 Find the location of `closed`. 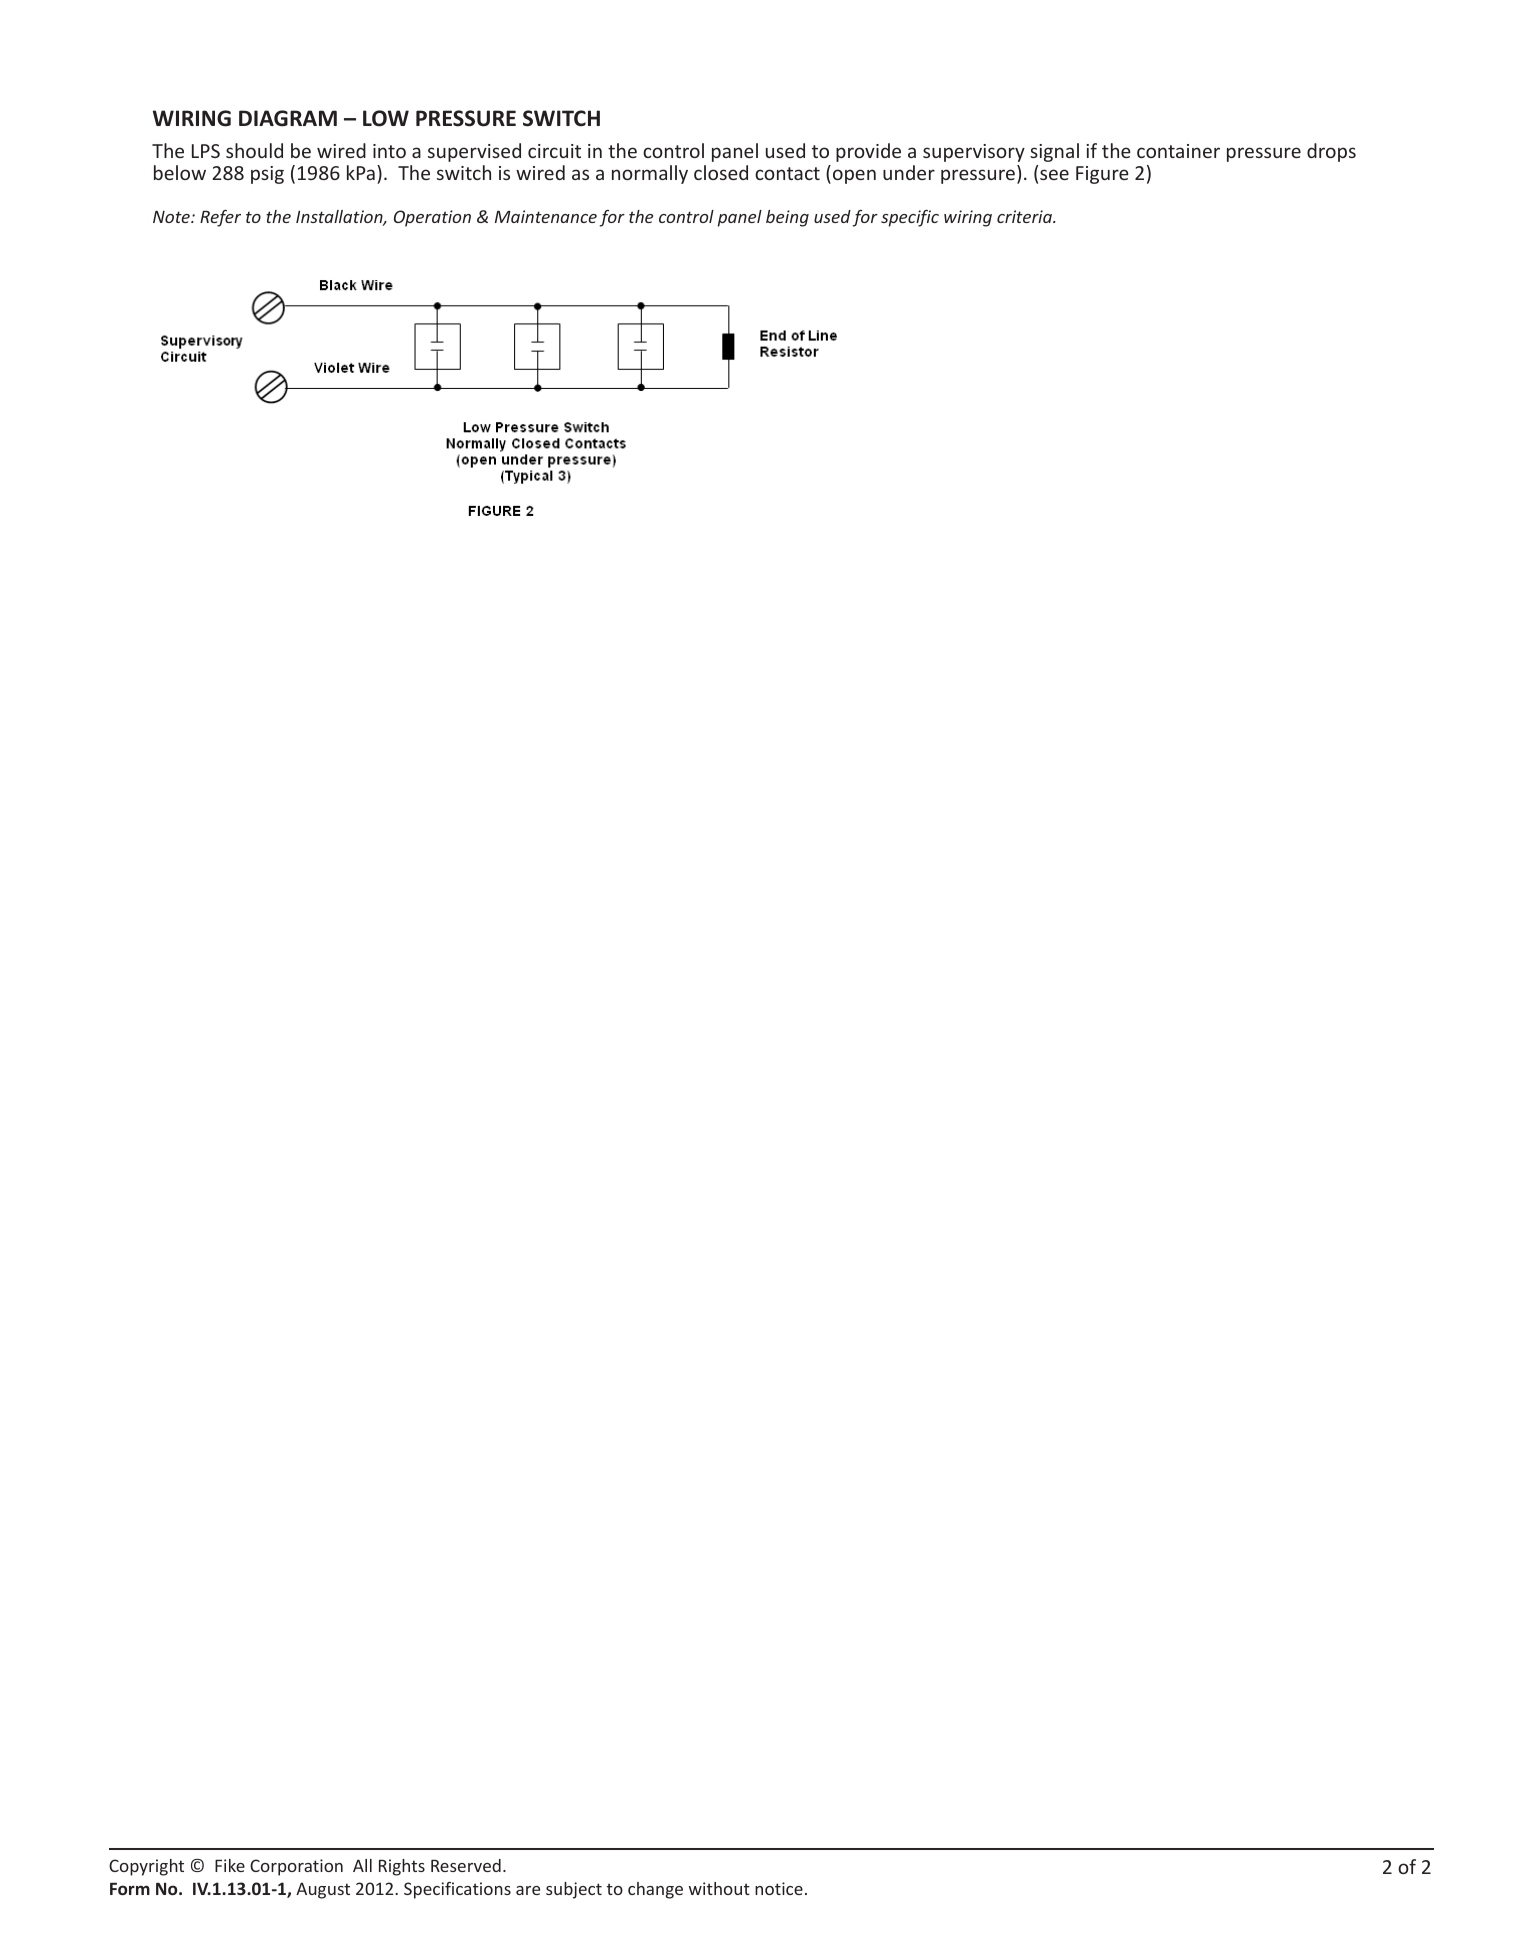

closed is located at coordinates (721, 172).
